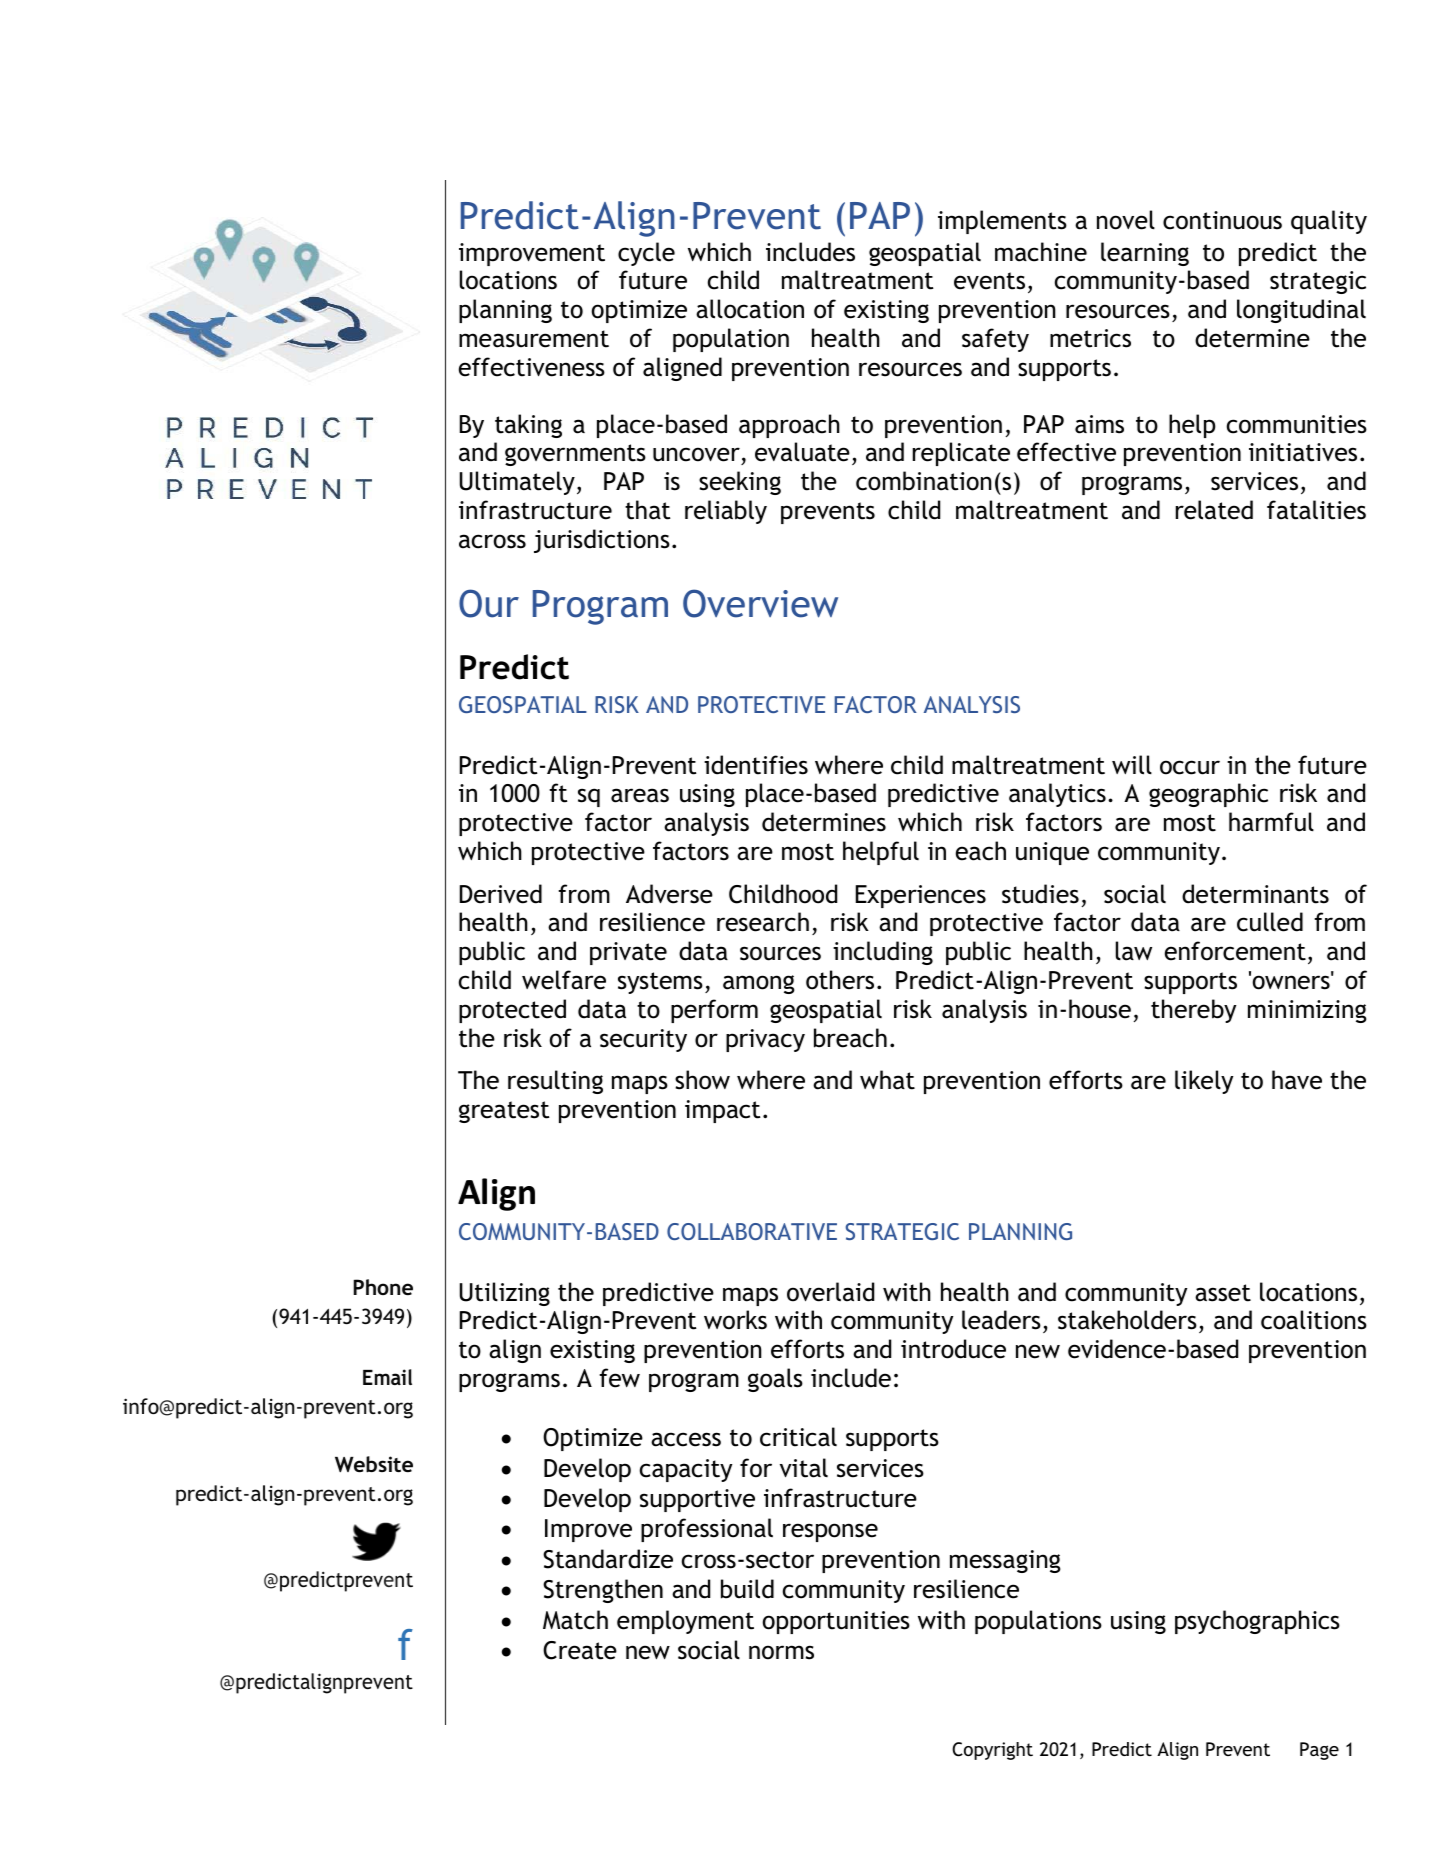  I want to click on identifies, so click(756, 765).
